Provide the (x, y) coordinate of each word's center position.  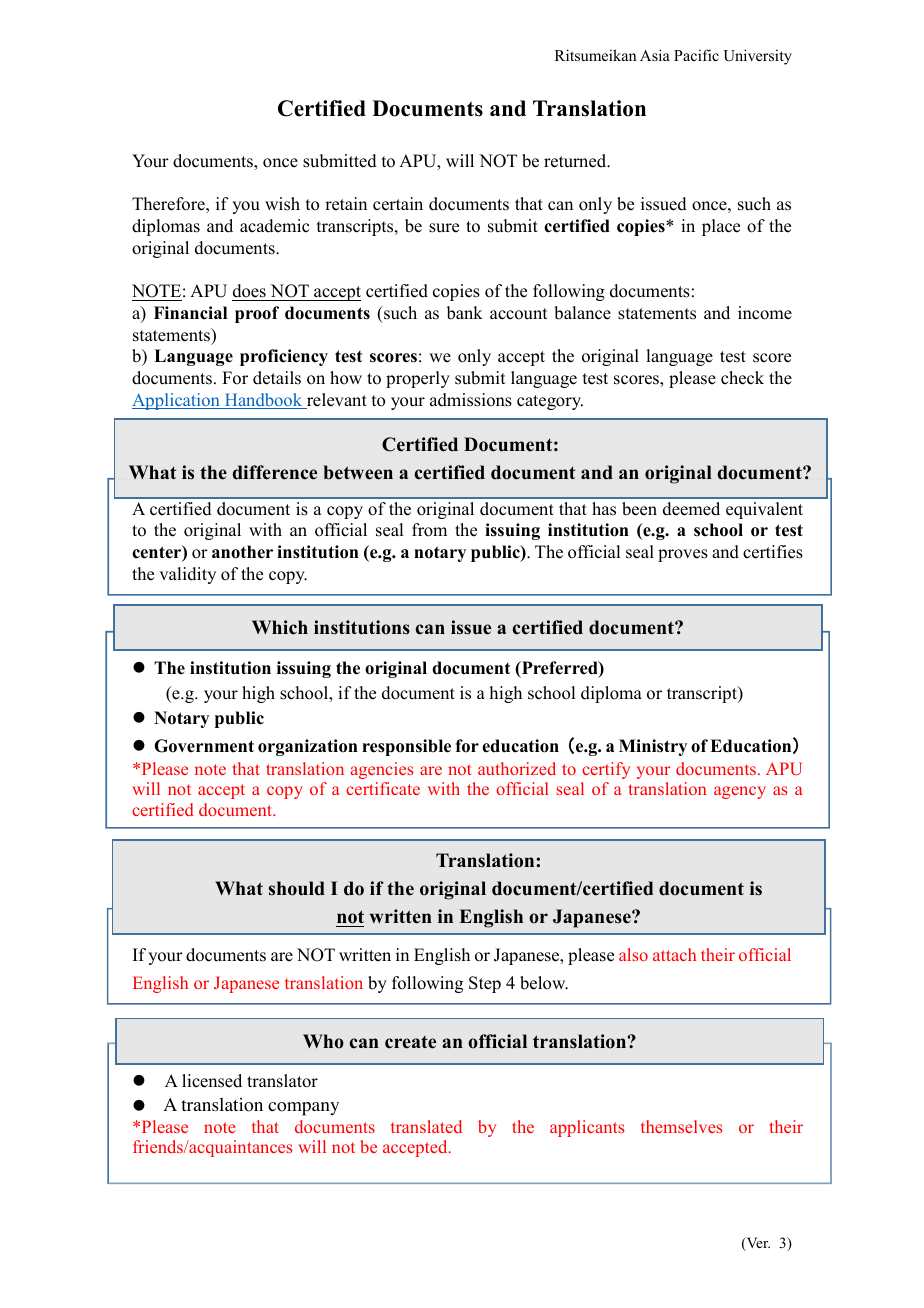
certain (398, 204)
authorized (517, 768)
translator (282, 1081)
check (742, 378)
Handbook (263, 401)
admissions (471, 400)
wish (282, 204)
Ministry (653, 747)
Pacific (696, 55)
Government (204, 746)
